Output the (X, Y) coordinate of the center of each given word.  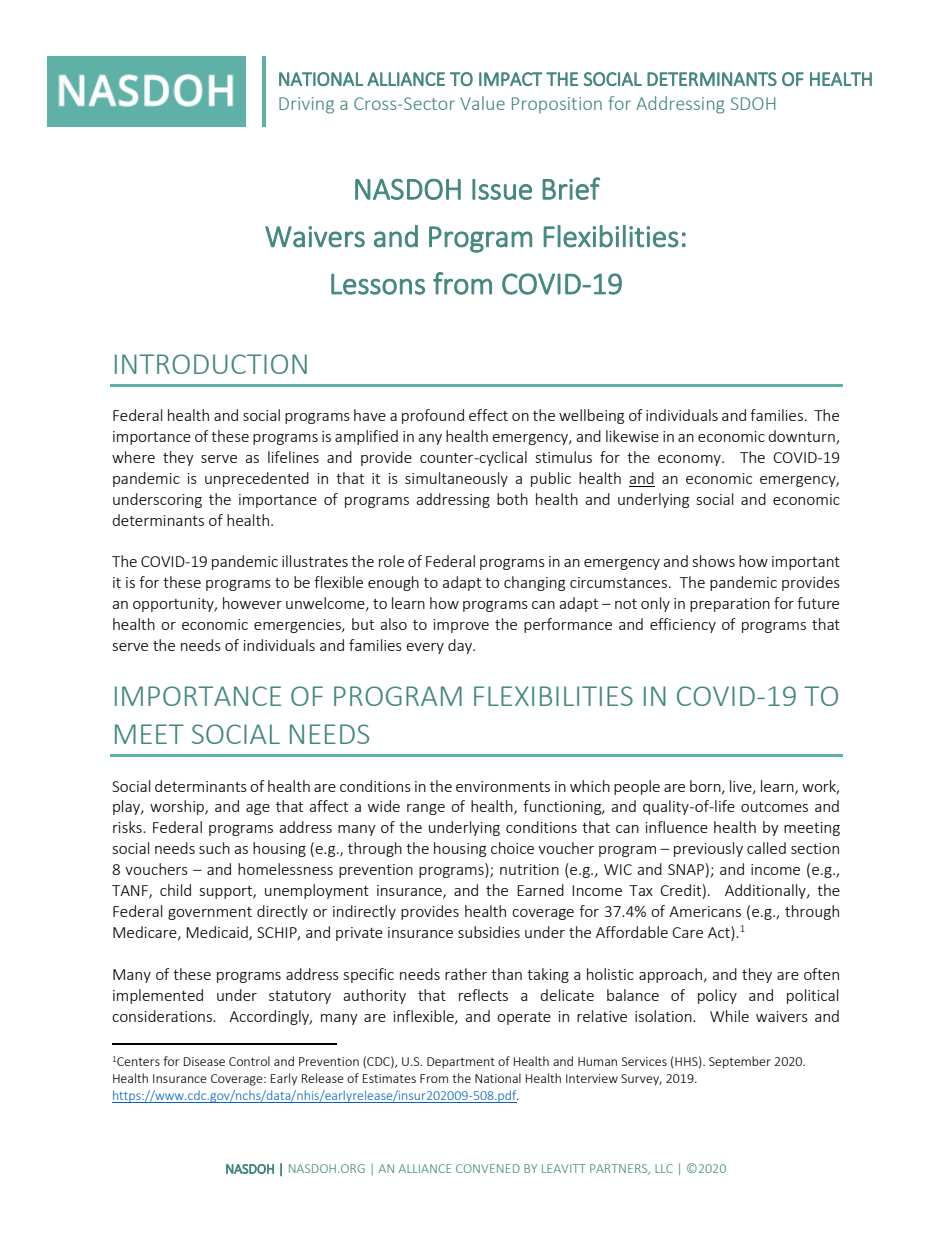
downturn (802, 437)
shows (714, 561)
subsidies (489, 932)
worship (178, 807)
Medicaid (218, 933)
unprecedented (257, 479)
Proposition (557, 105)
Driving (306, 105)
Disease (204, 1061)
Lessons (378, 284)
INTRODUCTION (211, 364)
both (512, 499)
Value (482, 103)
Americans (705, 911)
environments (503, 786)
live (742, 787)
